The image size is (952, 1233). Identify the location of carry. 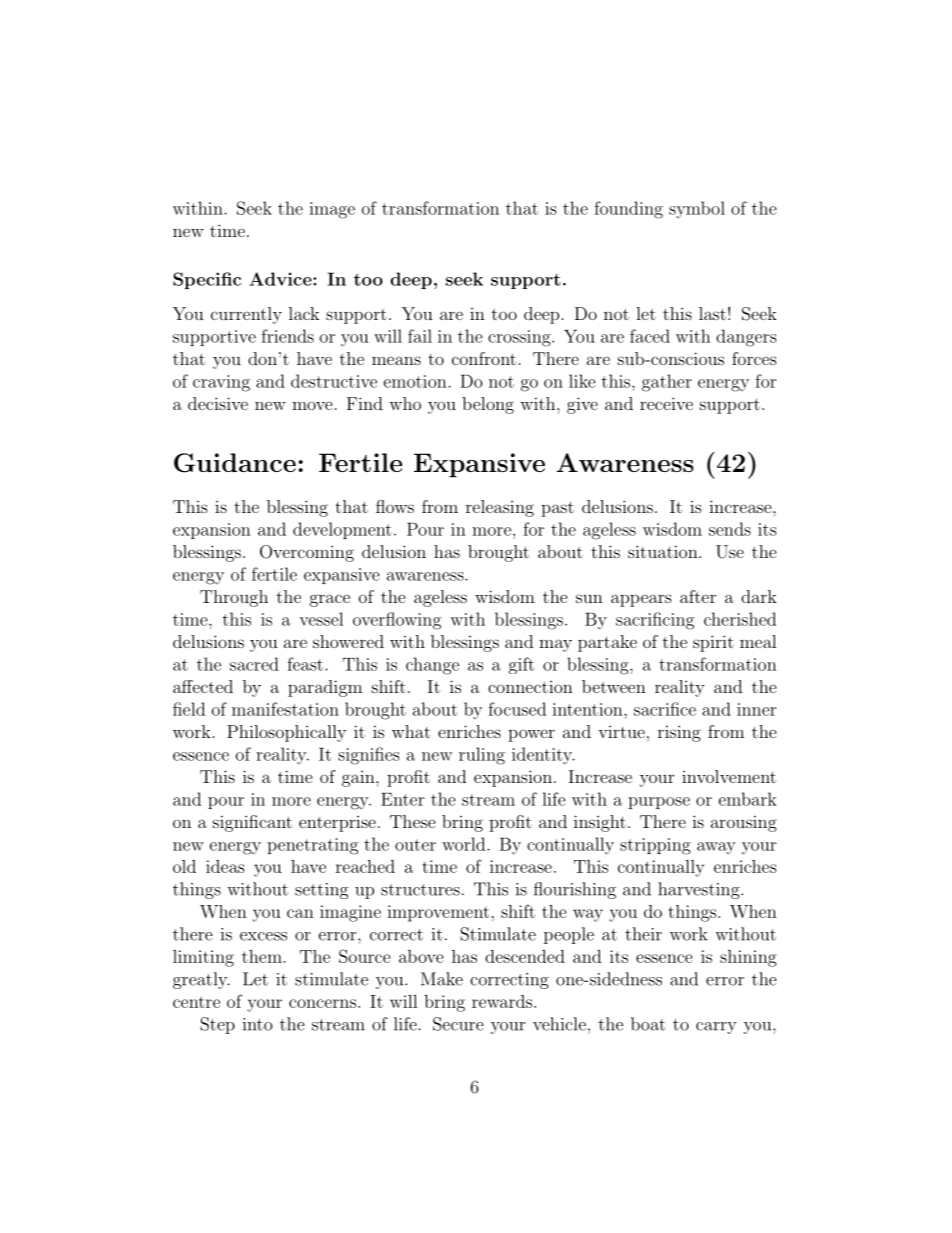
(716, 1028).
